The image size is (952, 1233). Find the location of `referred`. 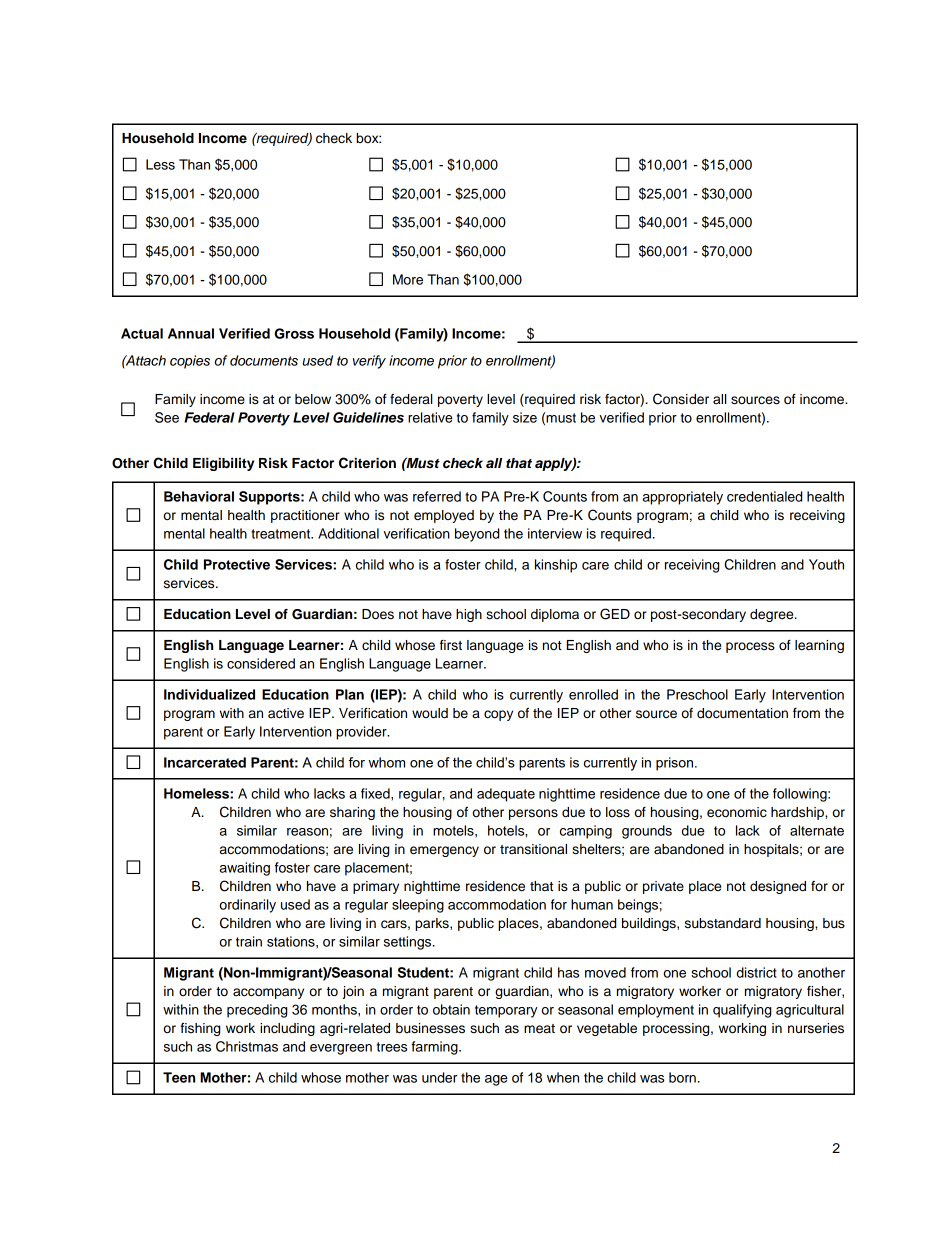

referred is located at coordinates (437, 496).
